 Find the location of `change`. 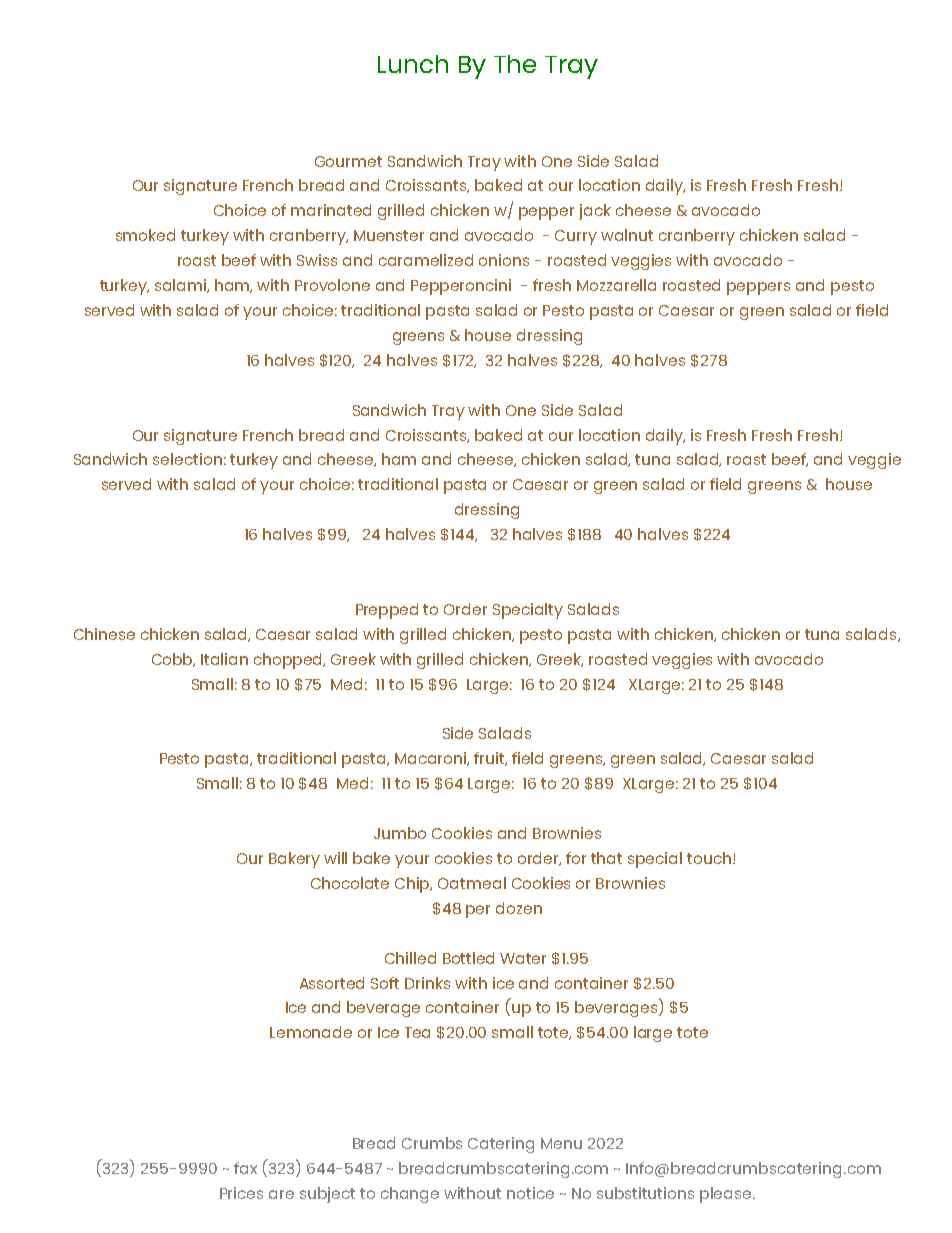

change is located at coordinates (410, 1195).
